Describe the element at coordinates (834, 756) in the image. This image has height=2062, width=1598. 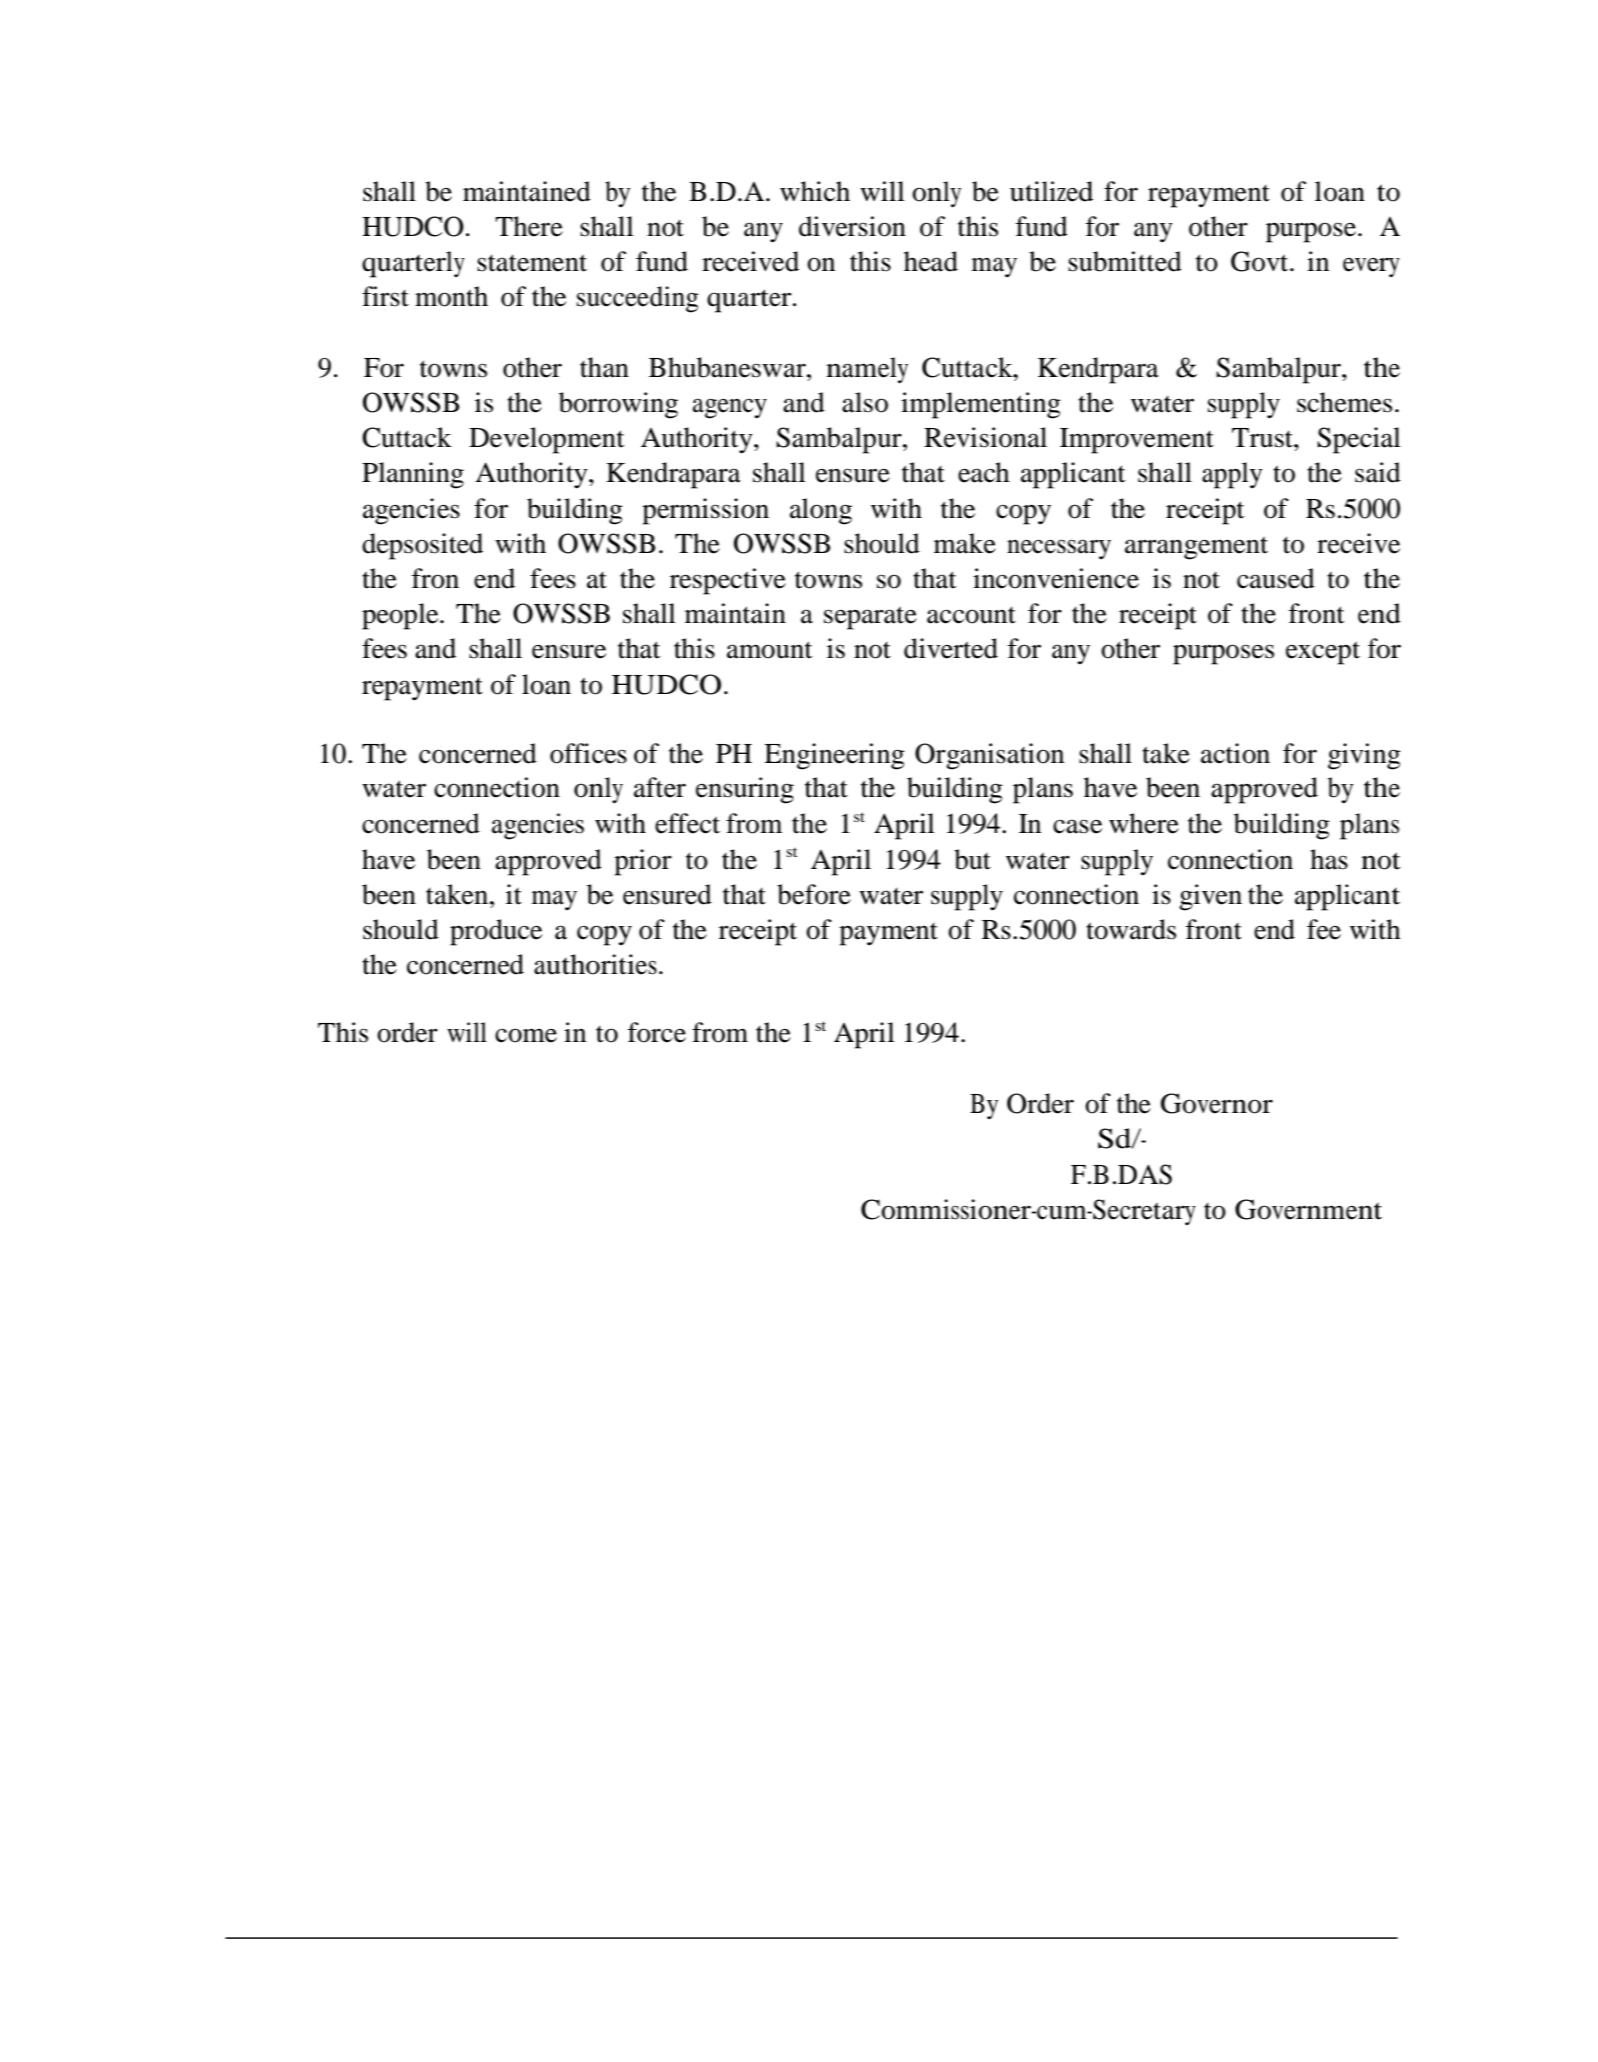
I see `Engineering` at that location.
